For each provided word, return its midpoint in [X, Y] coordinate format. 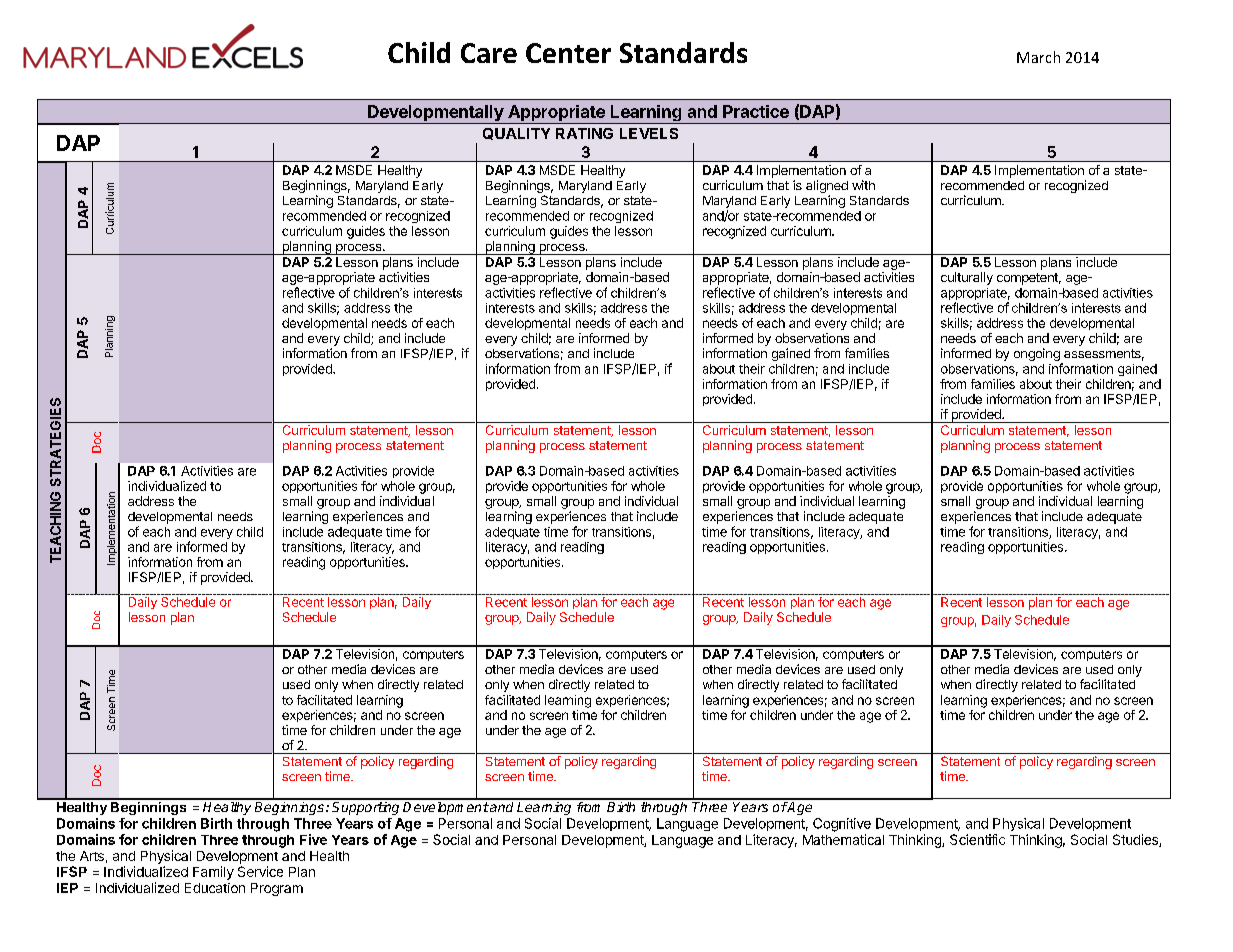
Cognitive [842, 825]
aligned [827, 188]
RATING [584, 133]
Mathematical [843, 839]
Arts [92, 856]
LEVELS [649, 133]
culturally [967, 278]
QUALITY [516, 134]
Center [568, 53]
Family [213, 873]
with [863, 185]
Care [489, 53]
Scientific [977, 839]
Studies [1136, 840]
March [1038, 57]
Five [313, 839]
